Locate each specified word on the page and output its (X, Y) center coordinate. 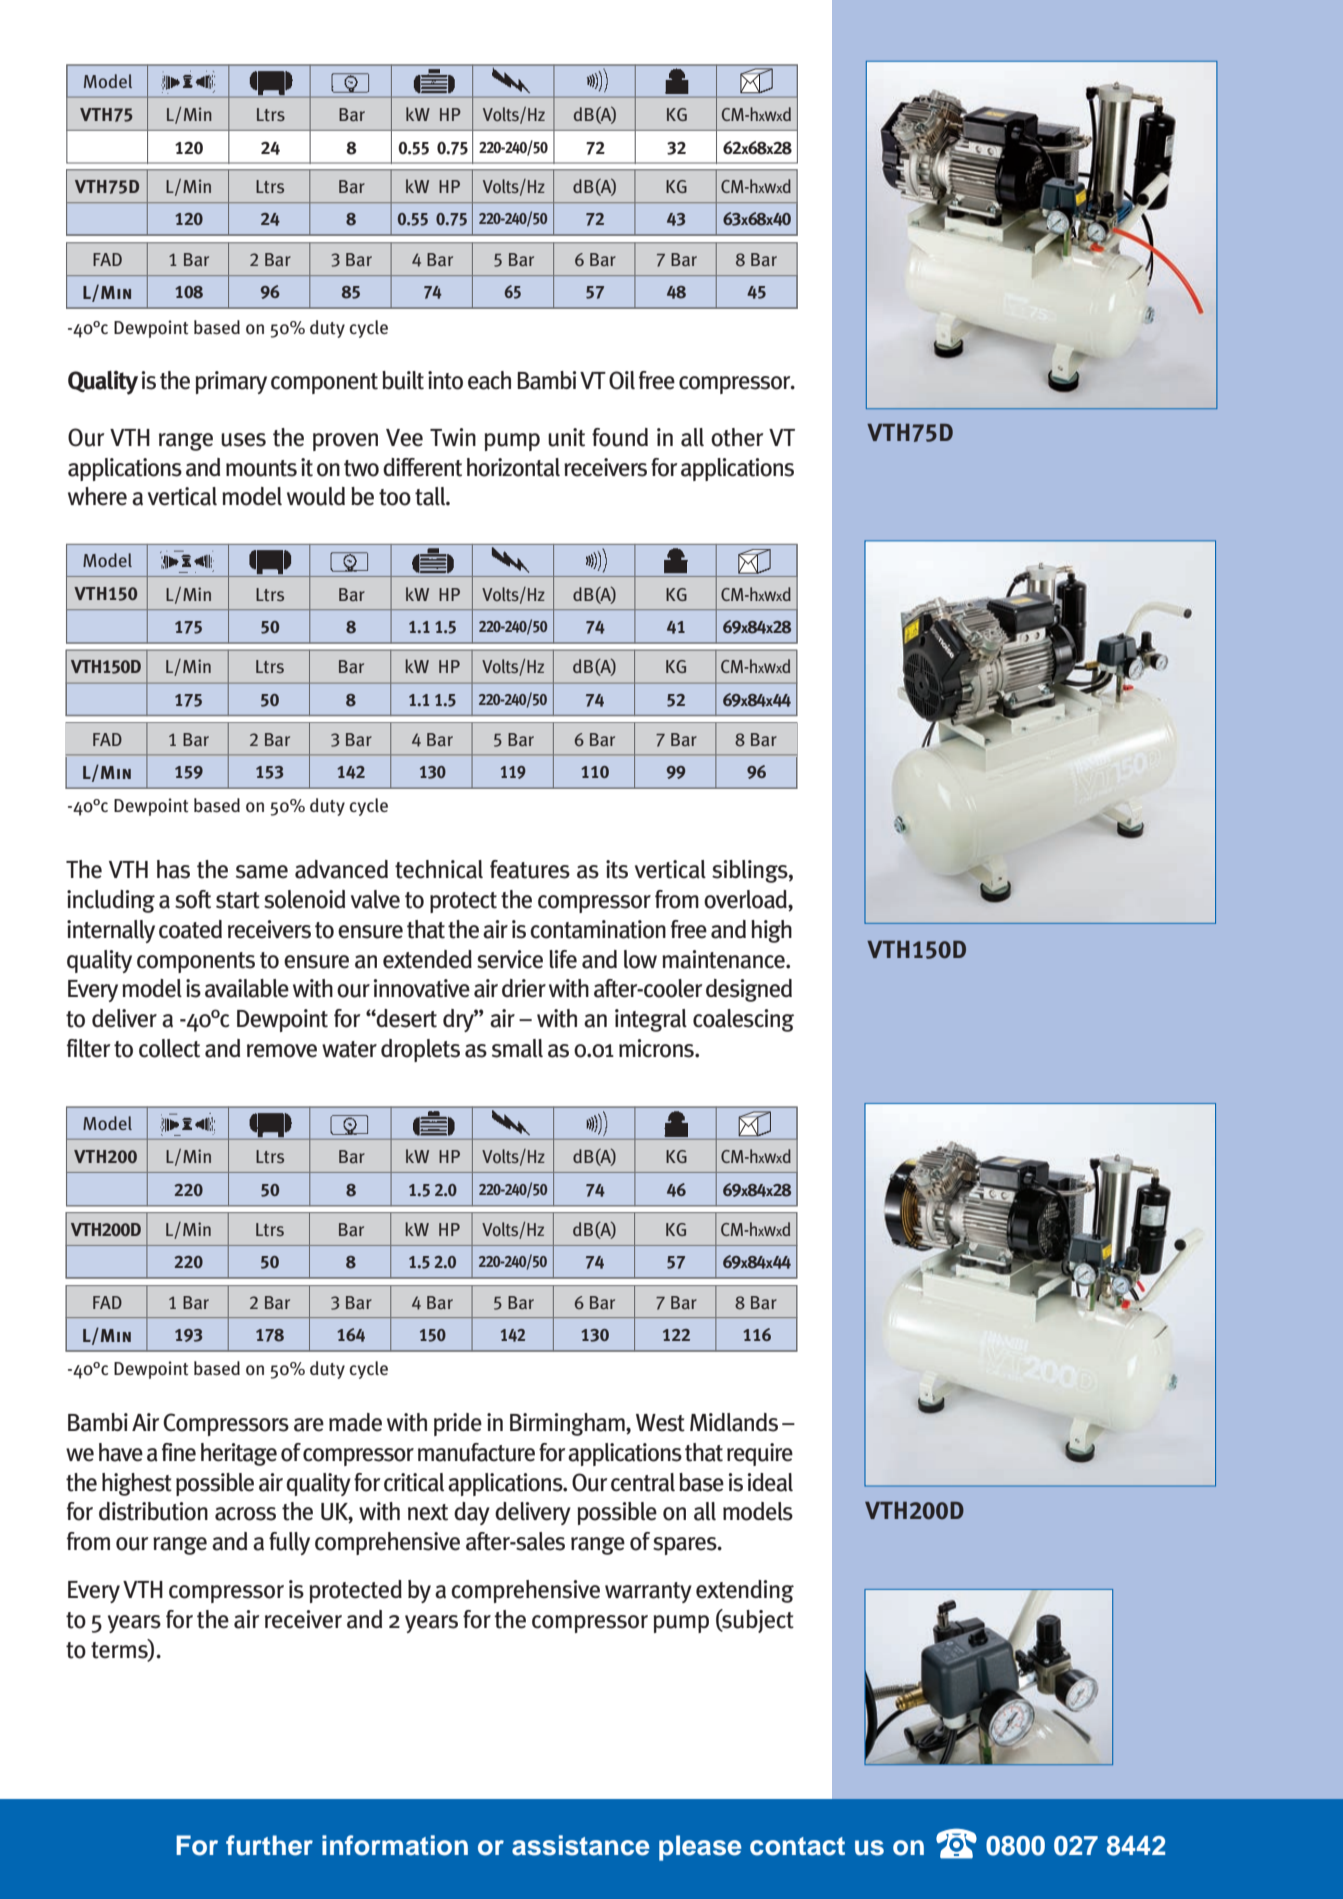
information (395, 1845)
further (269, 1845)
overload (746, 900)
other (737, 437)
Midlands (734, 1422)
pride (458, 1424)
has (173, 869)
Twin (453, 437)
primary (231, 382)
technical (439, 869)
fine (179, 1452)
